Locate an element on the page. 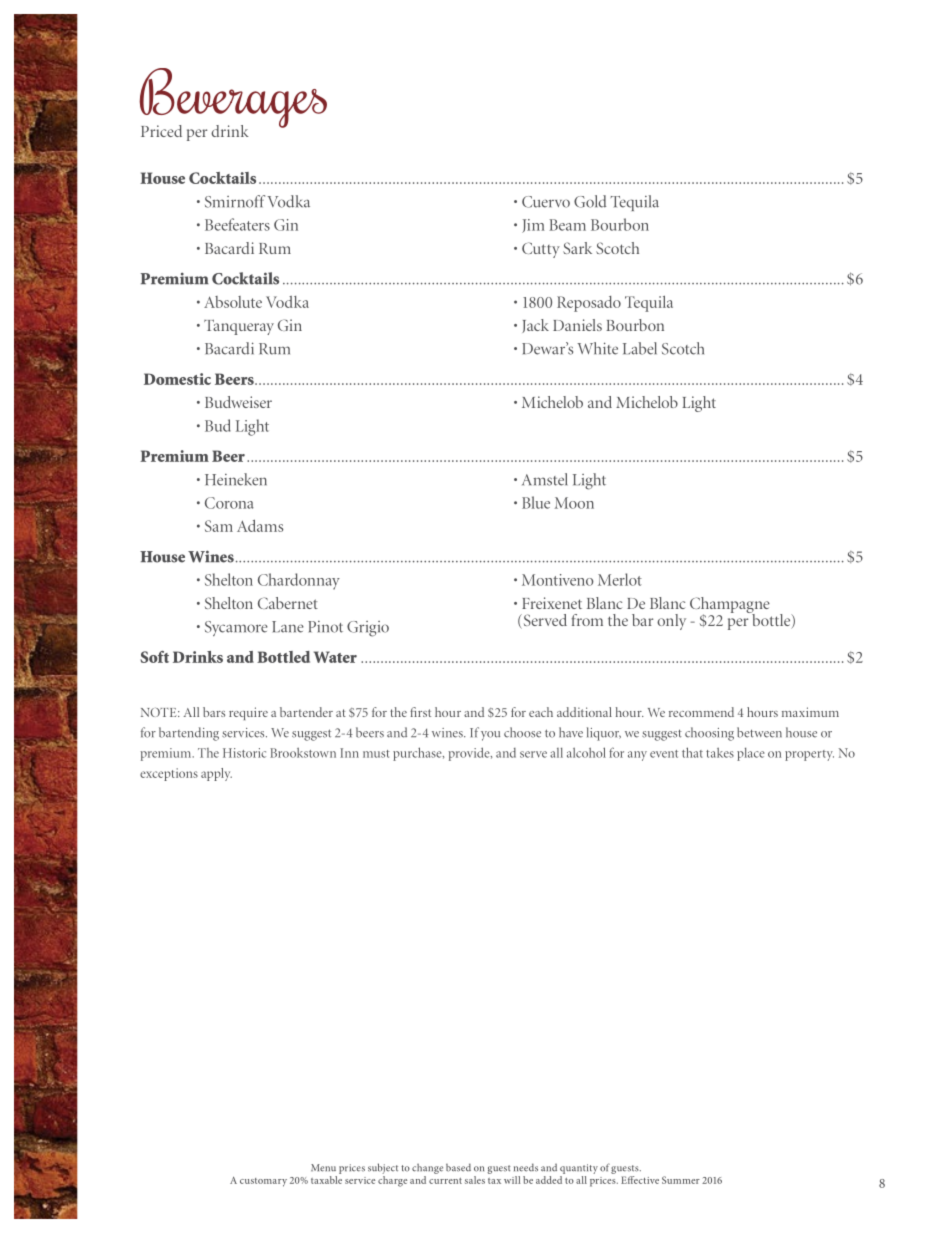 Image resolution: width=952 pixels, height=1233 pixels. based is located at coordinates (458, 1167).
